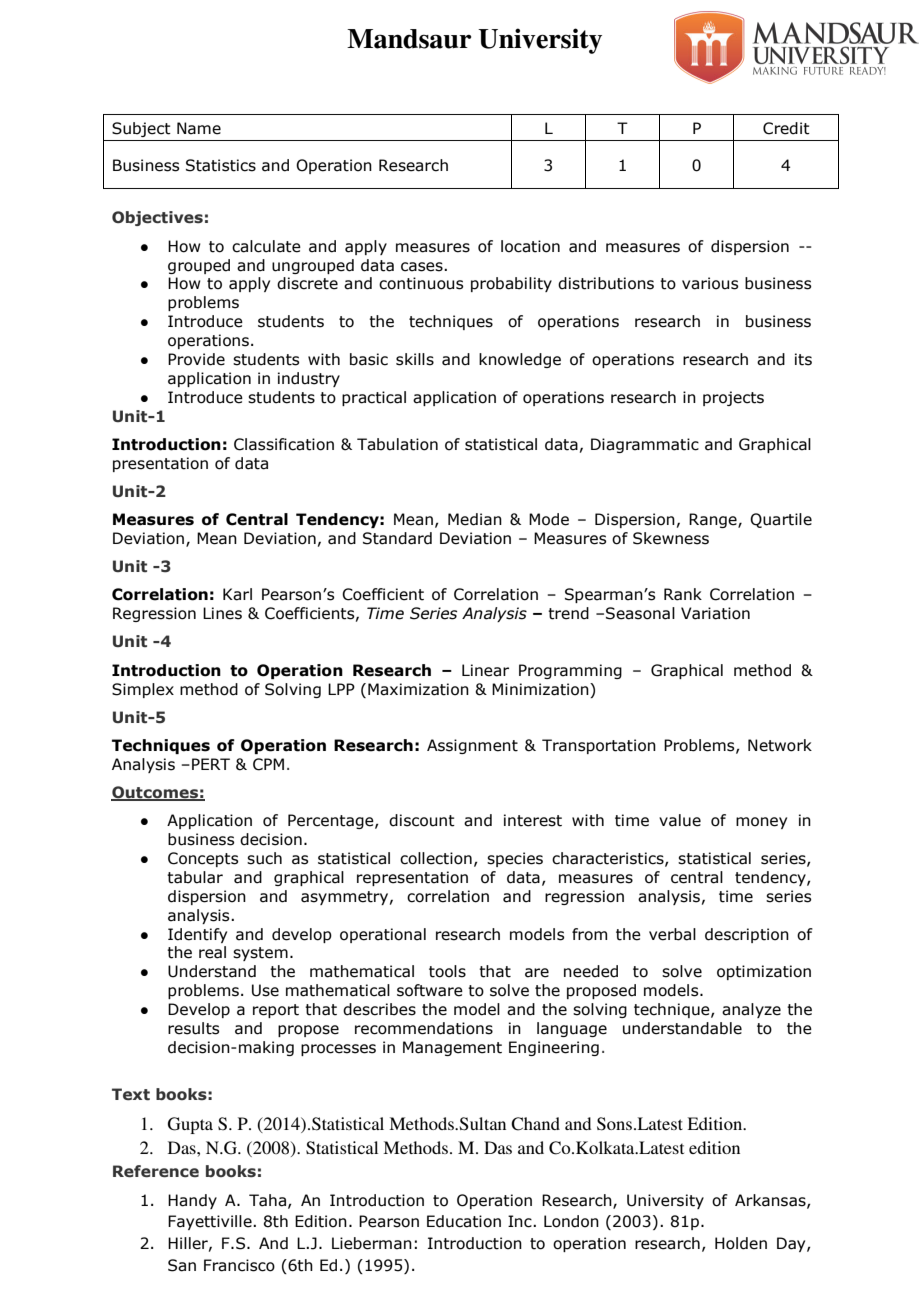  I want to click on Provide, so click(196, 359).
